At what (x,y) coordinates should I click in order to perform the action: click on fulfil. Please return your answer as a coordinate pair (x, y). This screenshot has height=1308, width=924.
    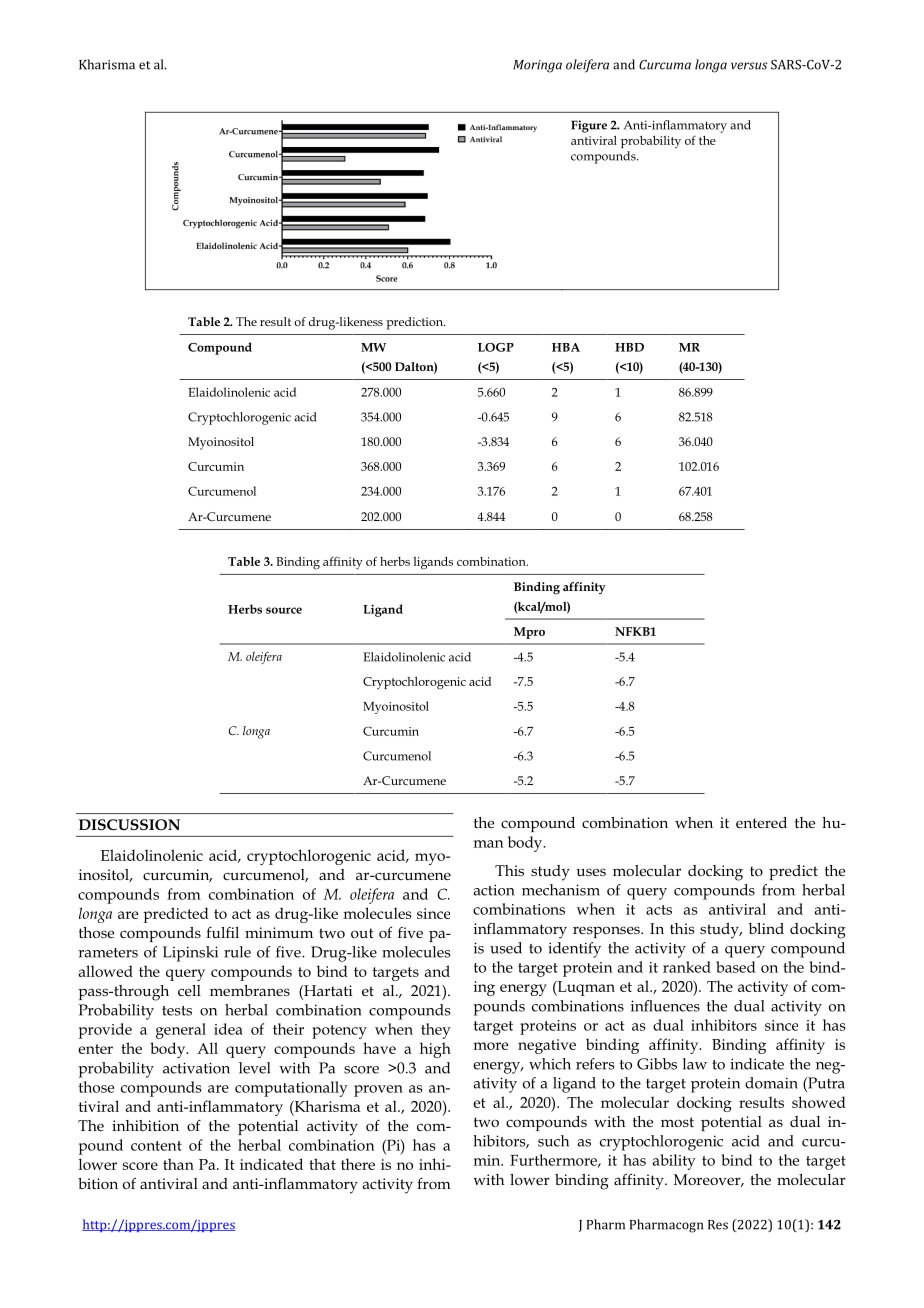
    Looking at the image, I should click on (222, 932).
